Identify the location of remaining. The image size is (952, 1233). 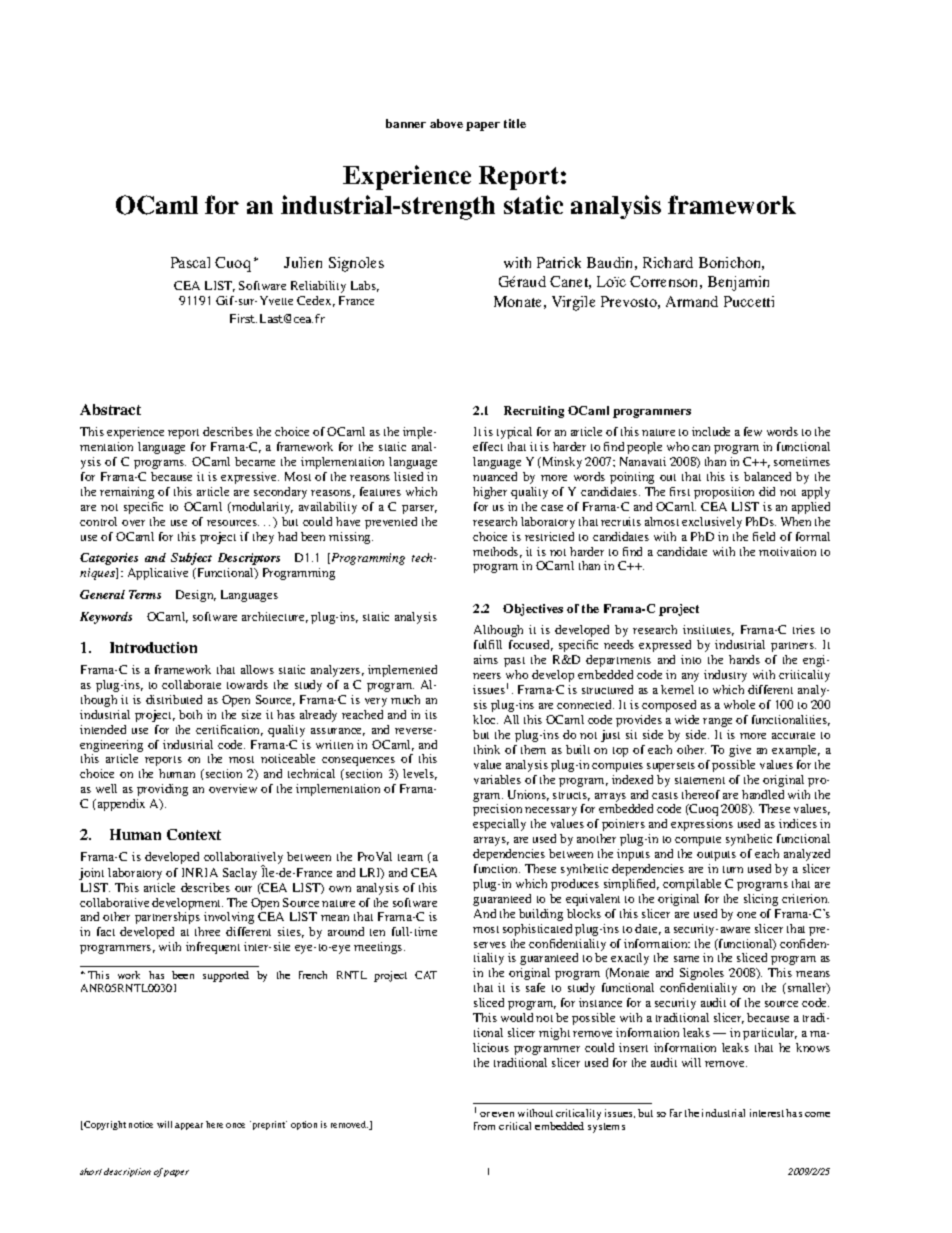
(127, 493).
